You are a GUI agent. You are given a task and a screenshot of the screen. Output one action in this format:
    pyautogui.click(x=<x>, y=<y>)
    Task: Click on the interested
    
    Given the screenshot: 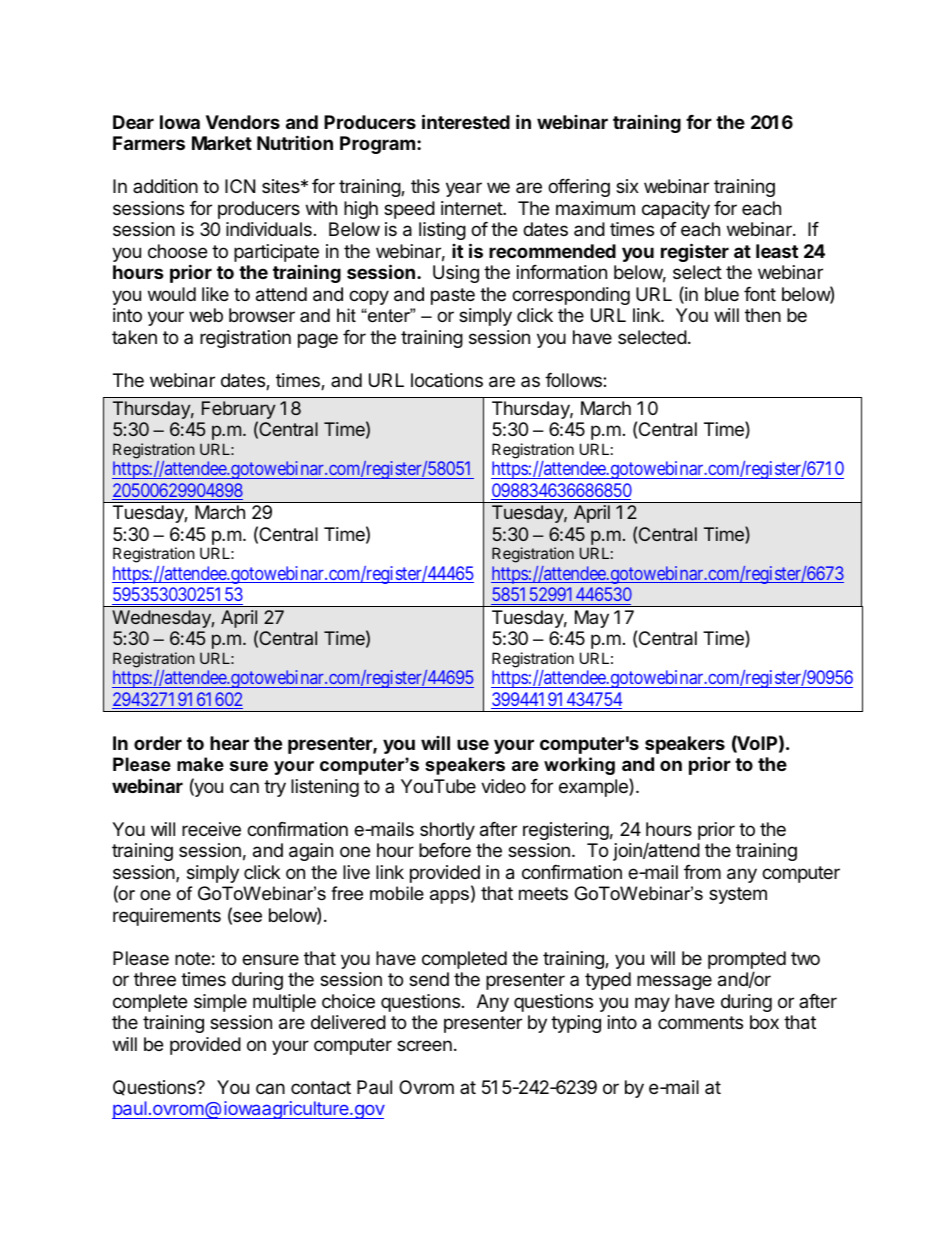 What is the action you would take?
    pyautogui.click(x=466, y=121)
